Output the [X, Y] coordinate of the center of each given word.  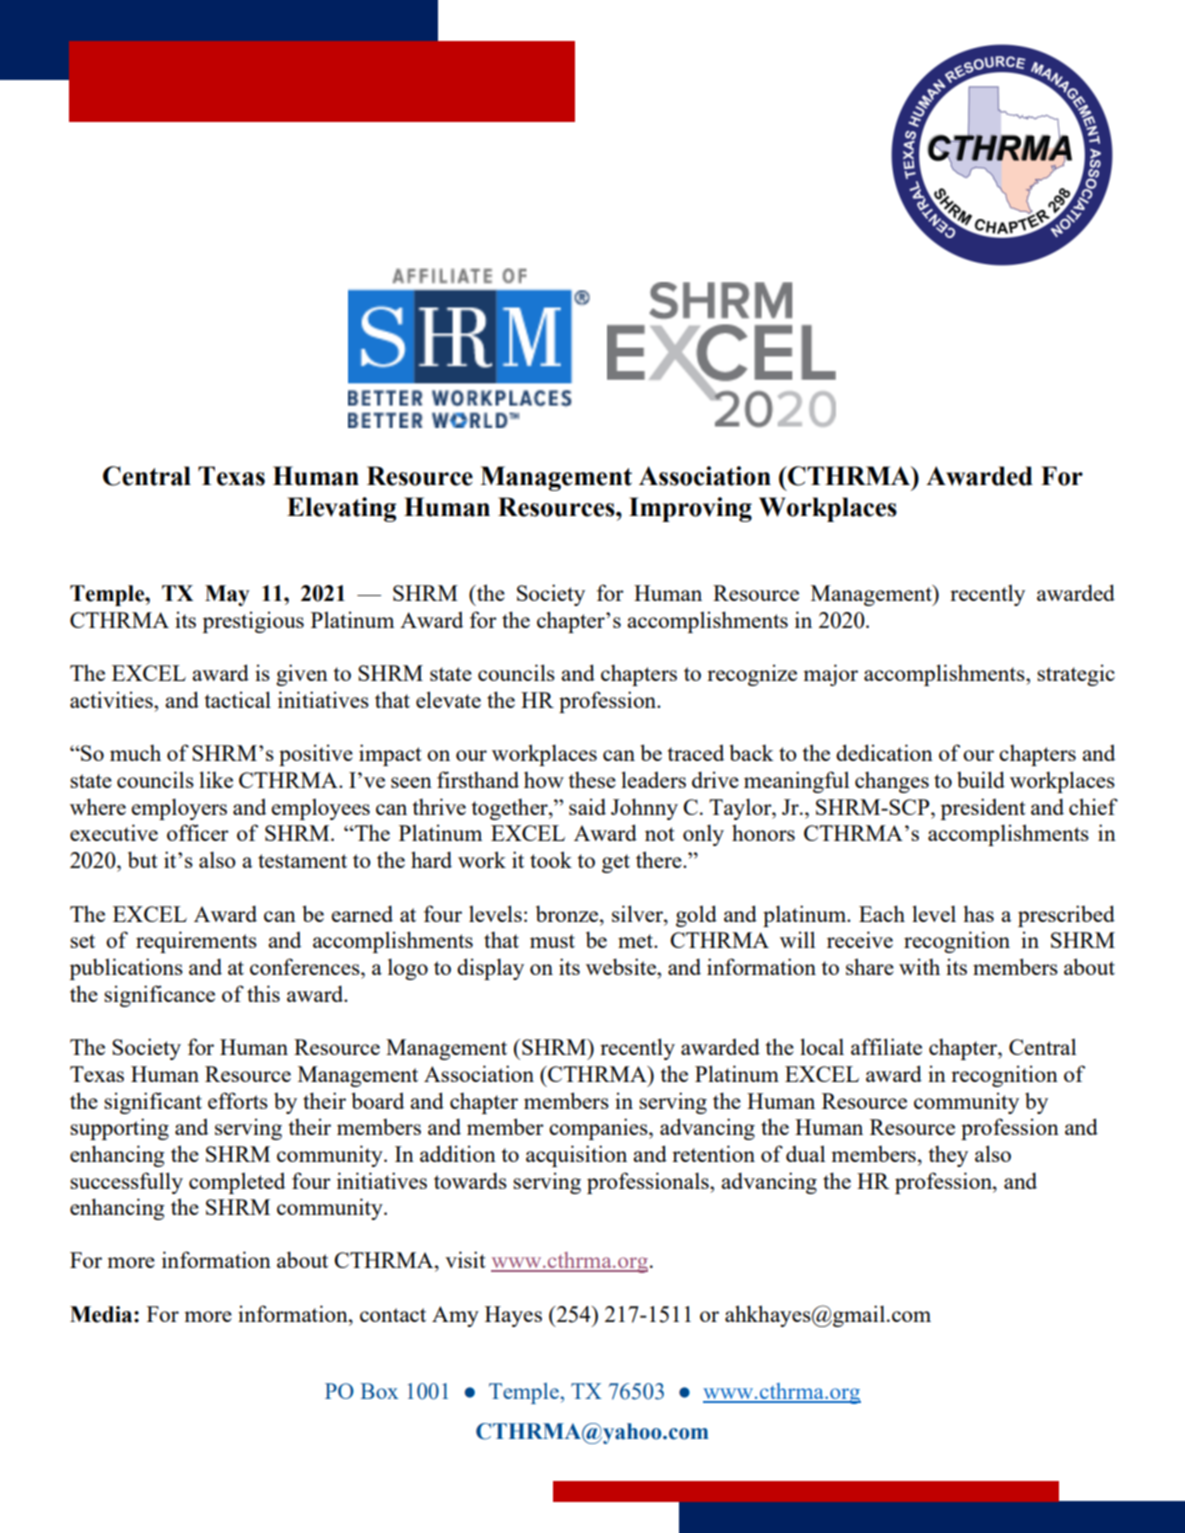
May [227, 595]
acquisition [576, 1156]
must [552, 941]
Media [102, 1314]
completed [237, 1183]
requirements [196, 942]
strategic [1076, 675]
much [135, 753]
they [948, 1156]
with [919, 966]
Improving [690, 509]
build [981, 779]
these [592, 780]
